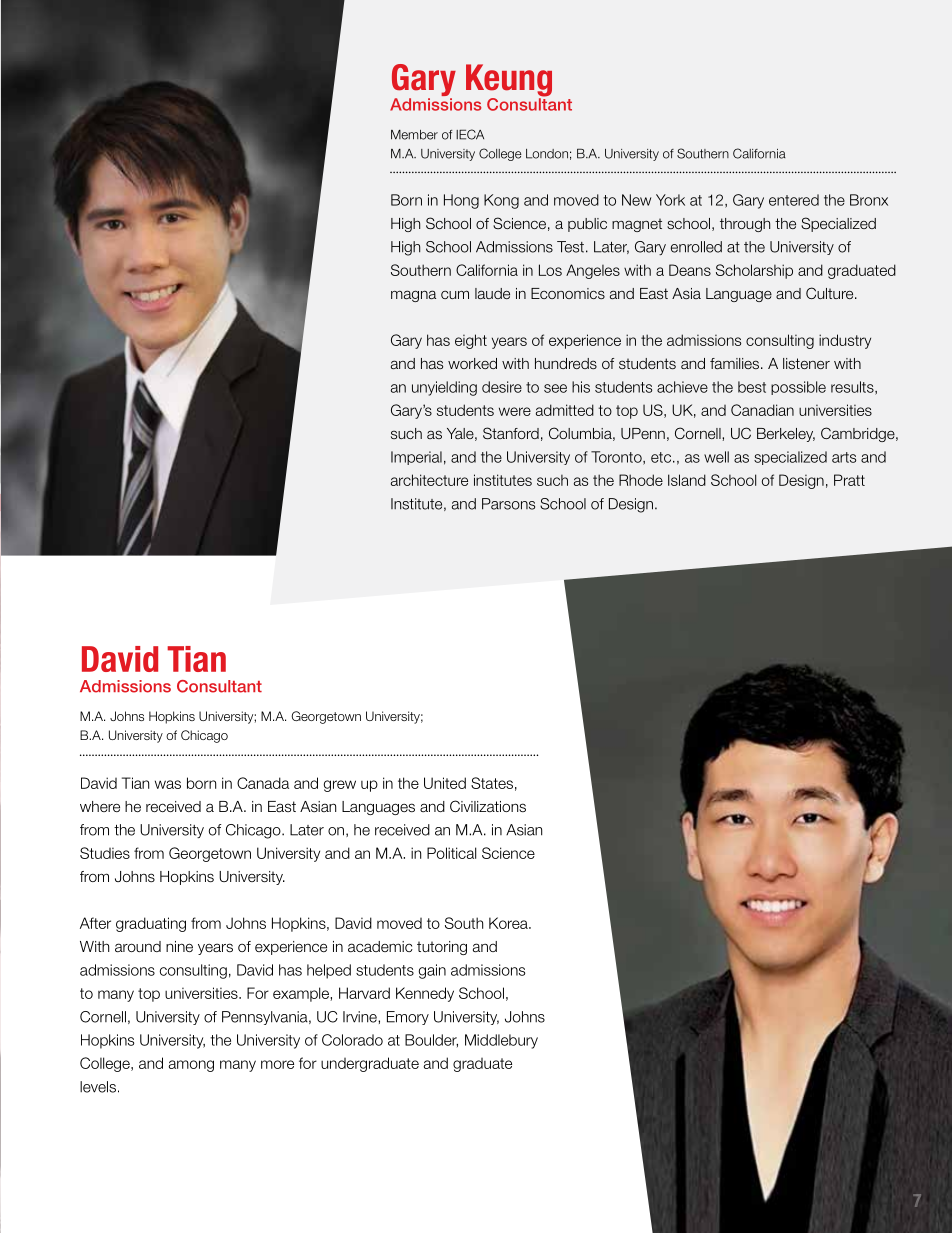 Image resolution: width=952 pixels, height=1233 pixels. What do you see at coordinates (509, 923) in the screenshot?
I see `Korea` at bounding box center [509, 923].
